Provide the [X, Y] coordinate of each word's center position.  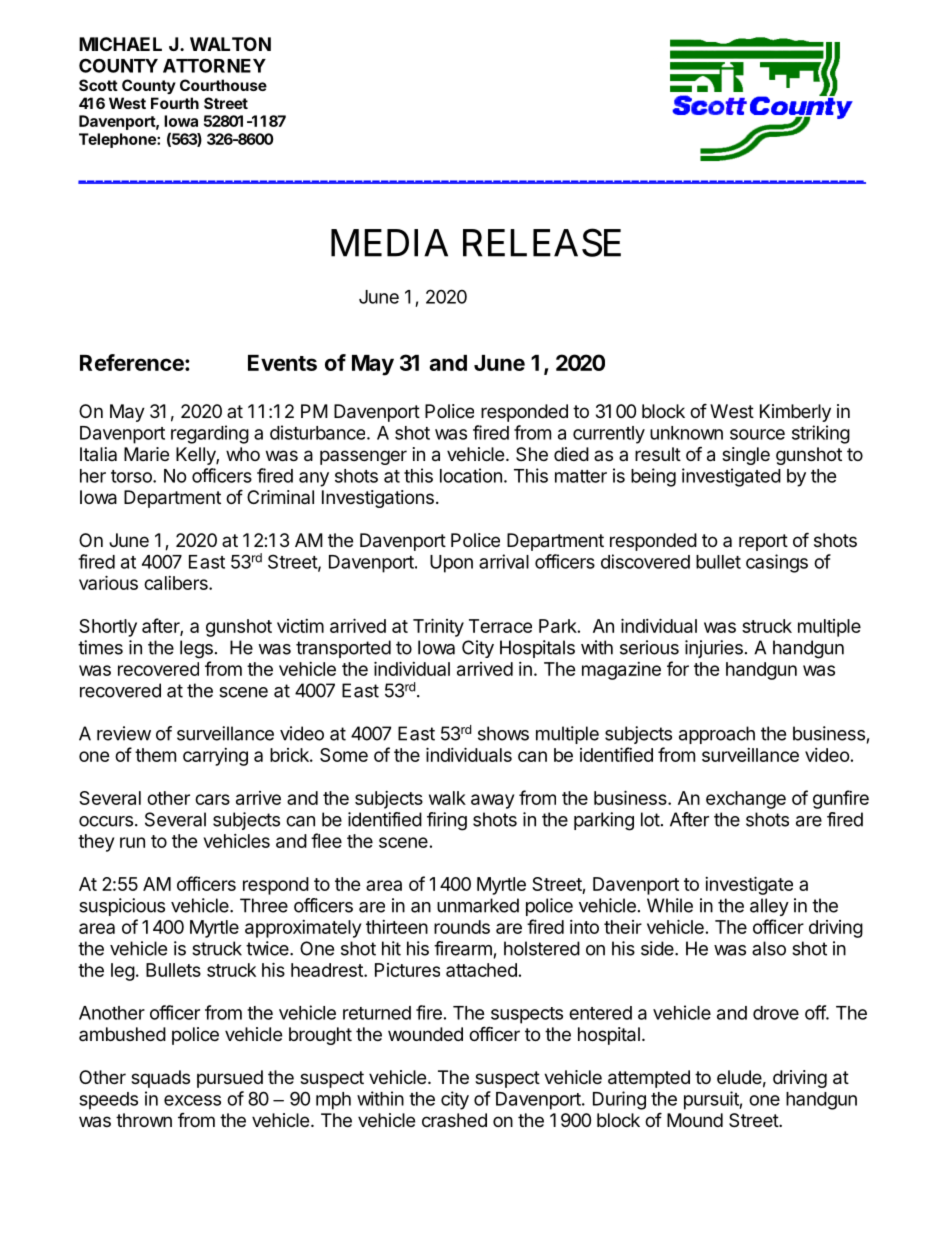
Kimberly [795, 413]
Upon [451, 564]
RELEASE [542, 242]
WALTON [230, 44]
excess [192, 1100]
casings [777, 563]
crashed [454, 1120]
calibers [177, 583]
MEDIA [389, 243]
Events [282, 363]
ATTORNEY [214, 65]
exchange [746, 800]
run [132, 842]
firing [447, 821]
